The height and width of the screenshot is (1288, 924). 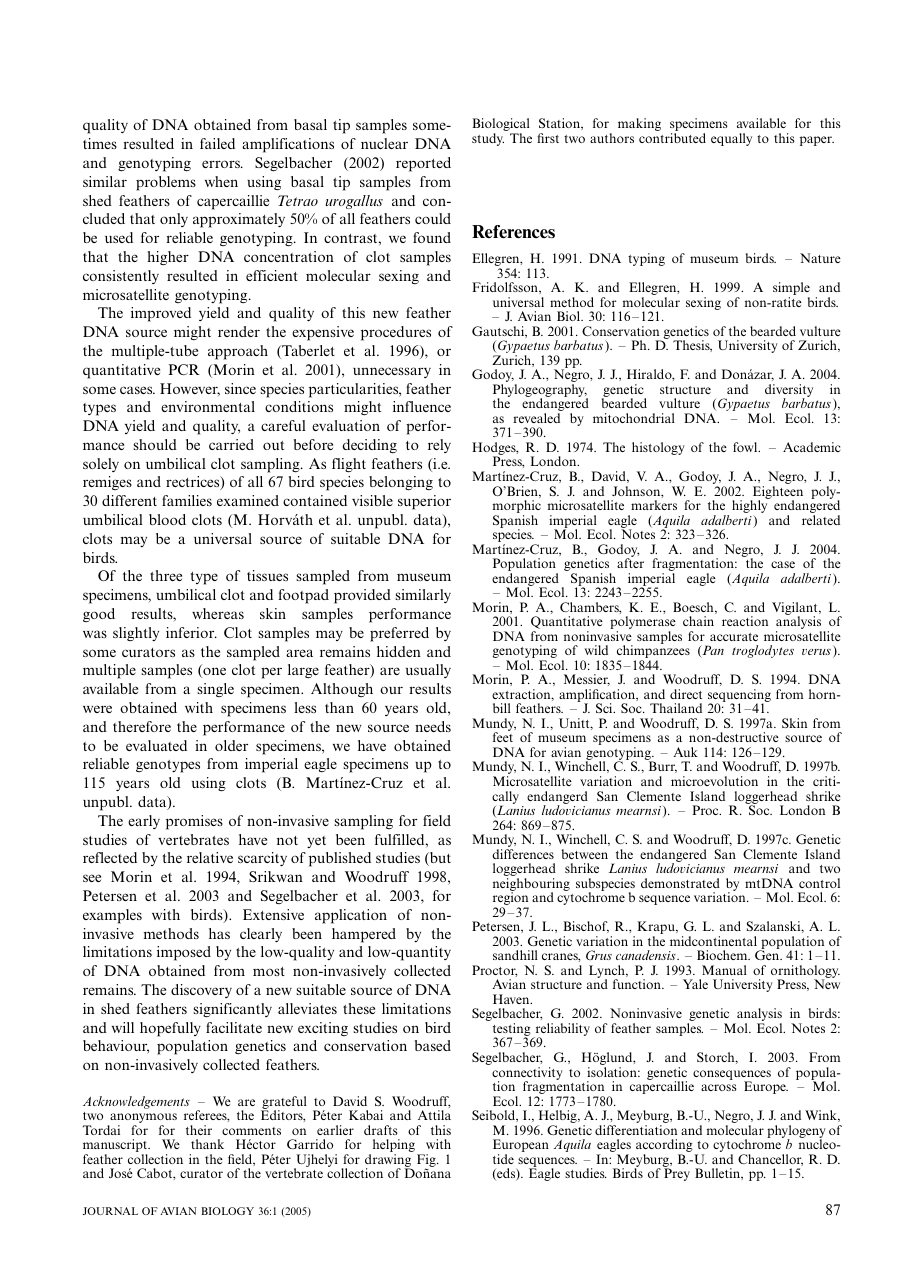 What do you see at coordinates (422, 406) in the screenshot?
I see `influence` at bounding box center [422, 406].
